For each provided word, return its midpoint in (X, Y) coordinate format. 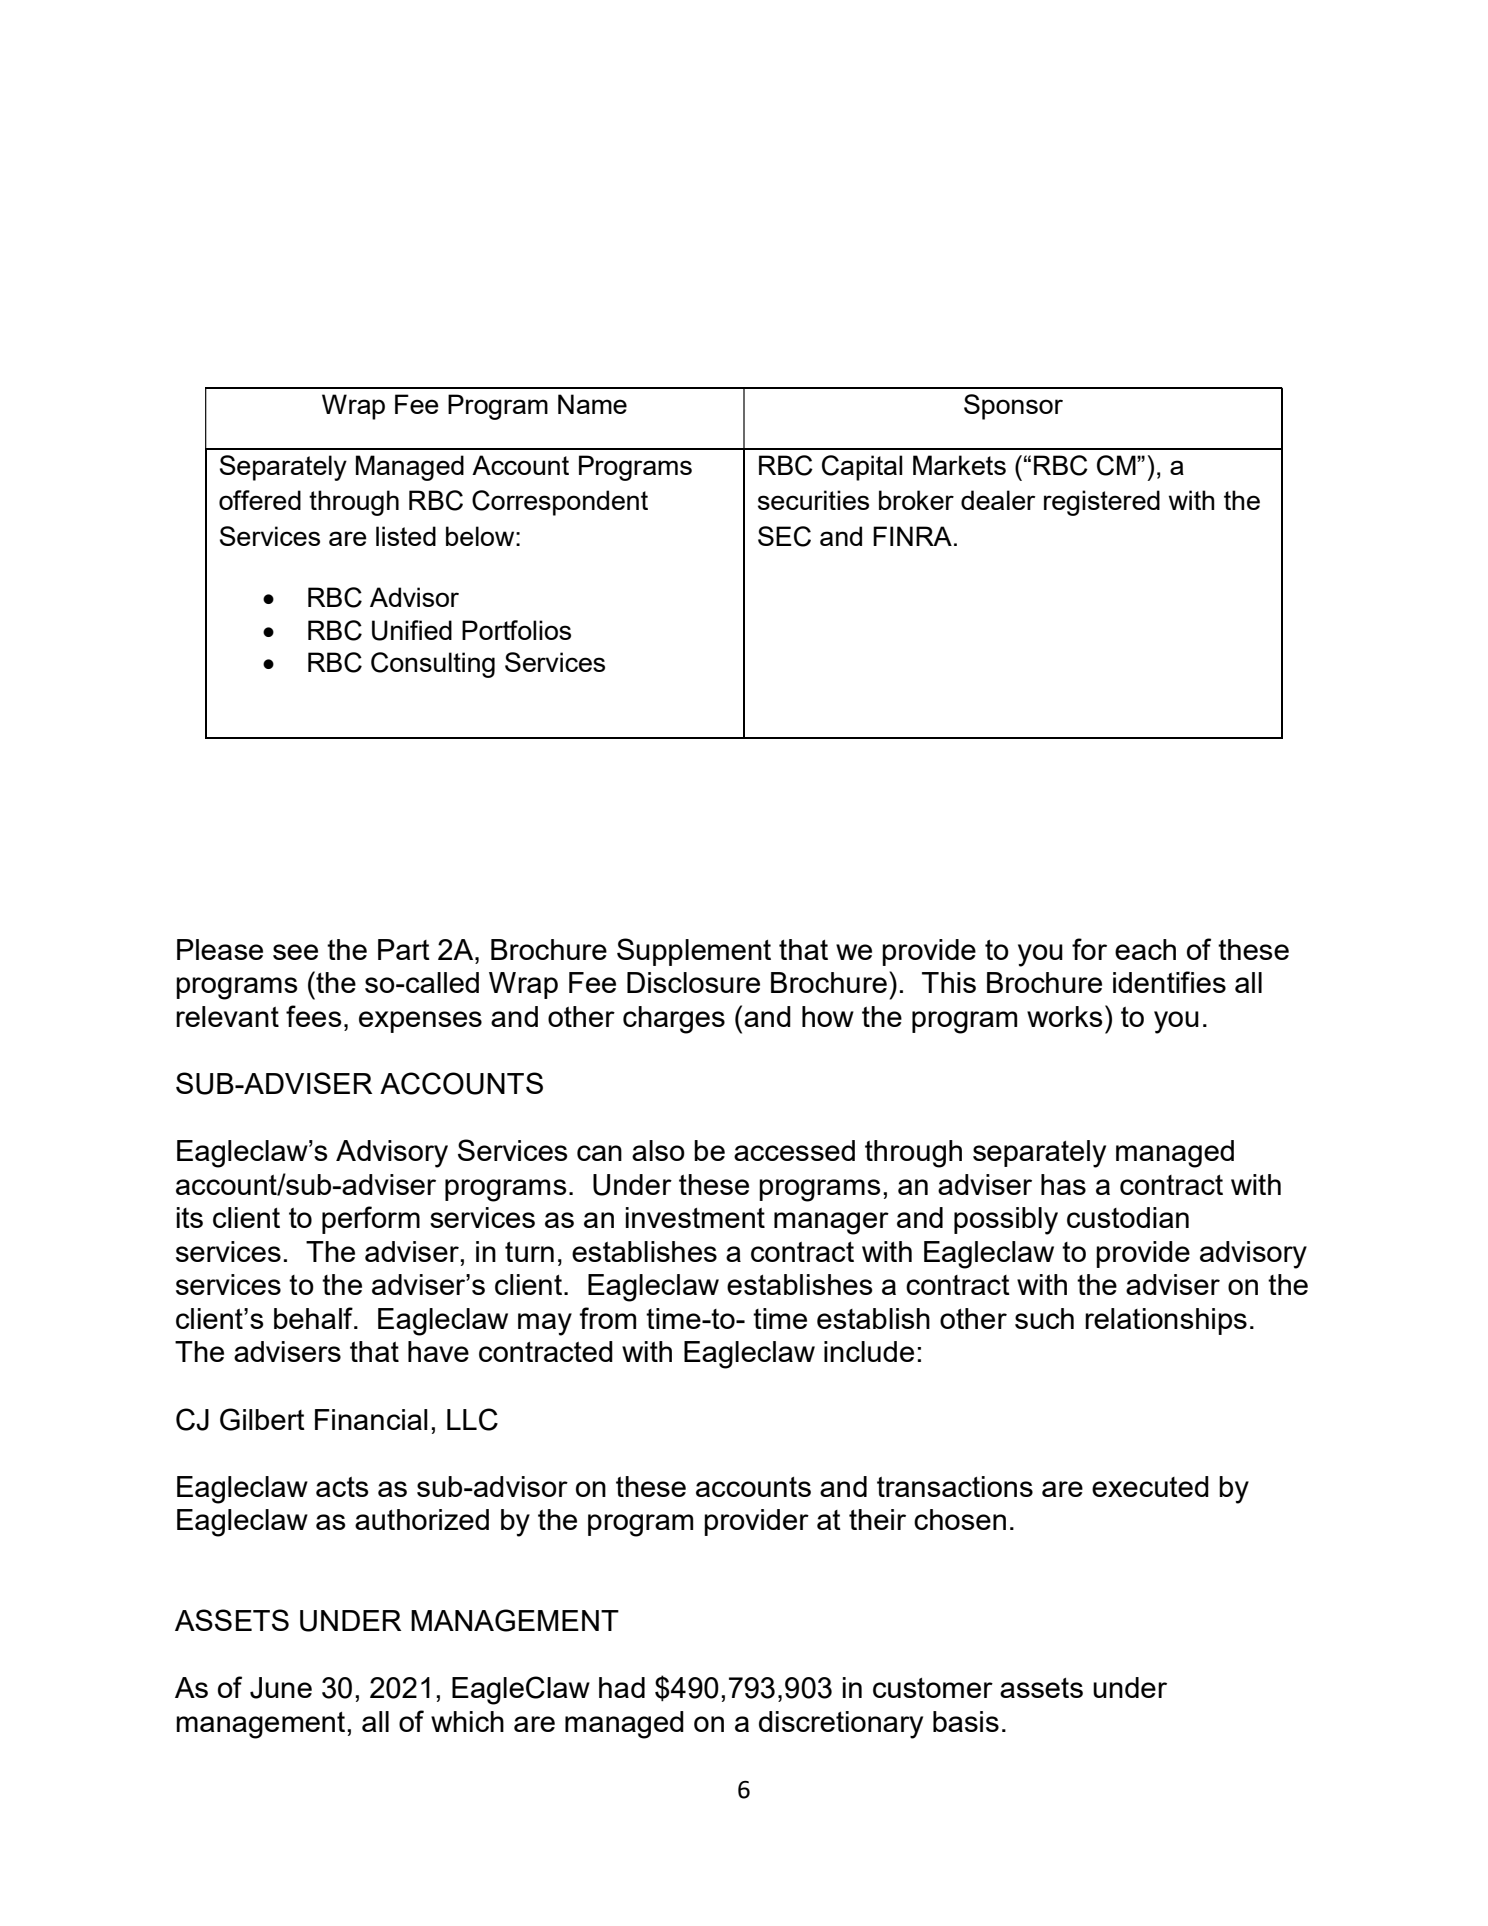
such (1044, 1318)
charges (674, 1020)
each (1145, 949)
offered (260, 500)
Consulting (433, 665)
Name (592, 404)
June (281, 1688)
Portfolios (516, 630)
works (1065, 1016)
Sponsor (1013, 407)
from (607, 1318)
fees (314, 1016)
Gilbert (262, 1419)
